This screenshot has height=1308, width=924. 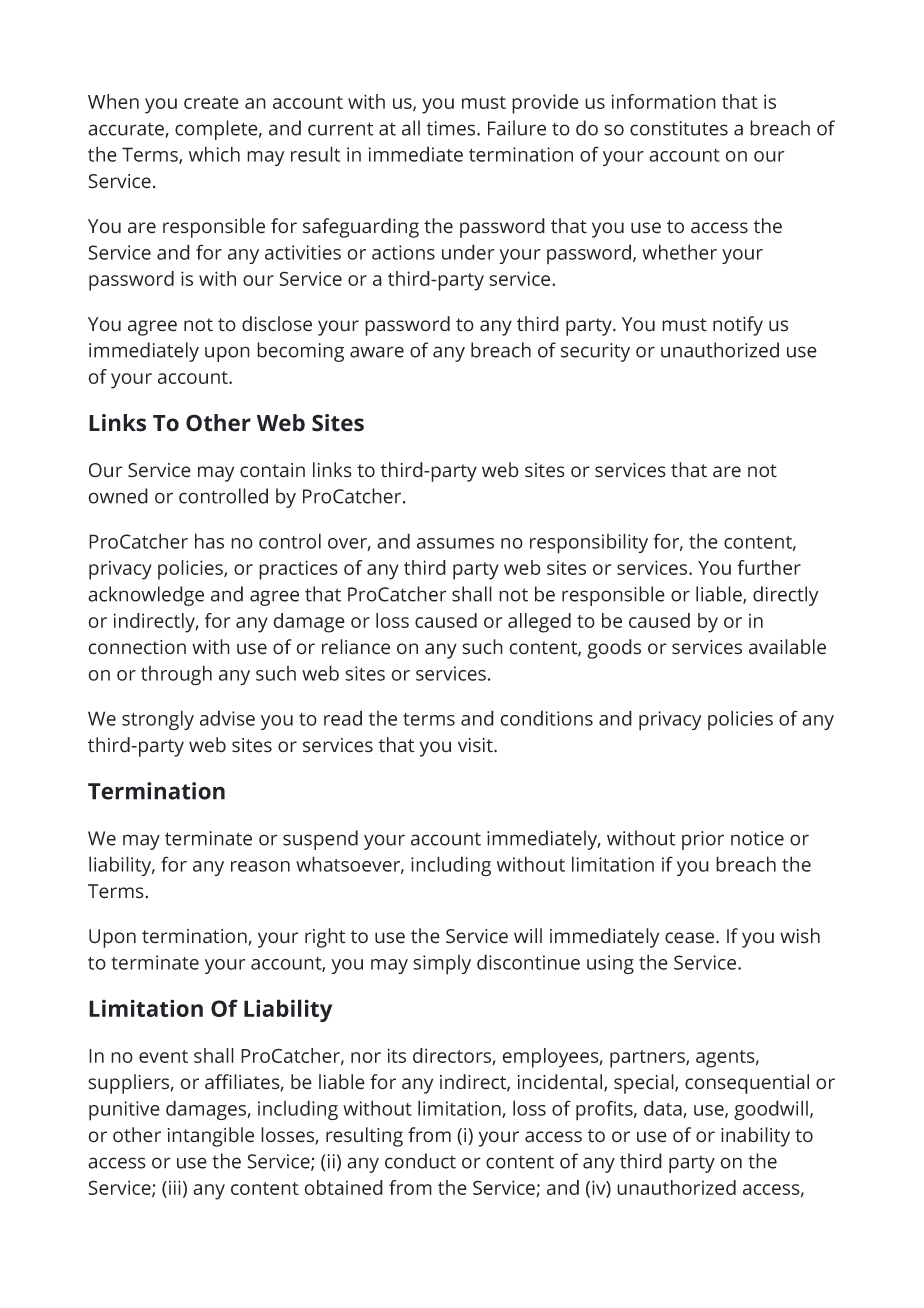 I want to click on constitutes, so click(x=679, y=128).
